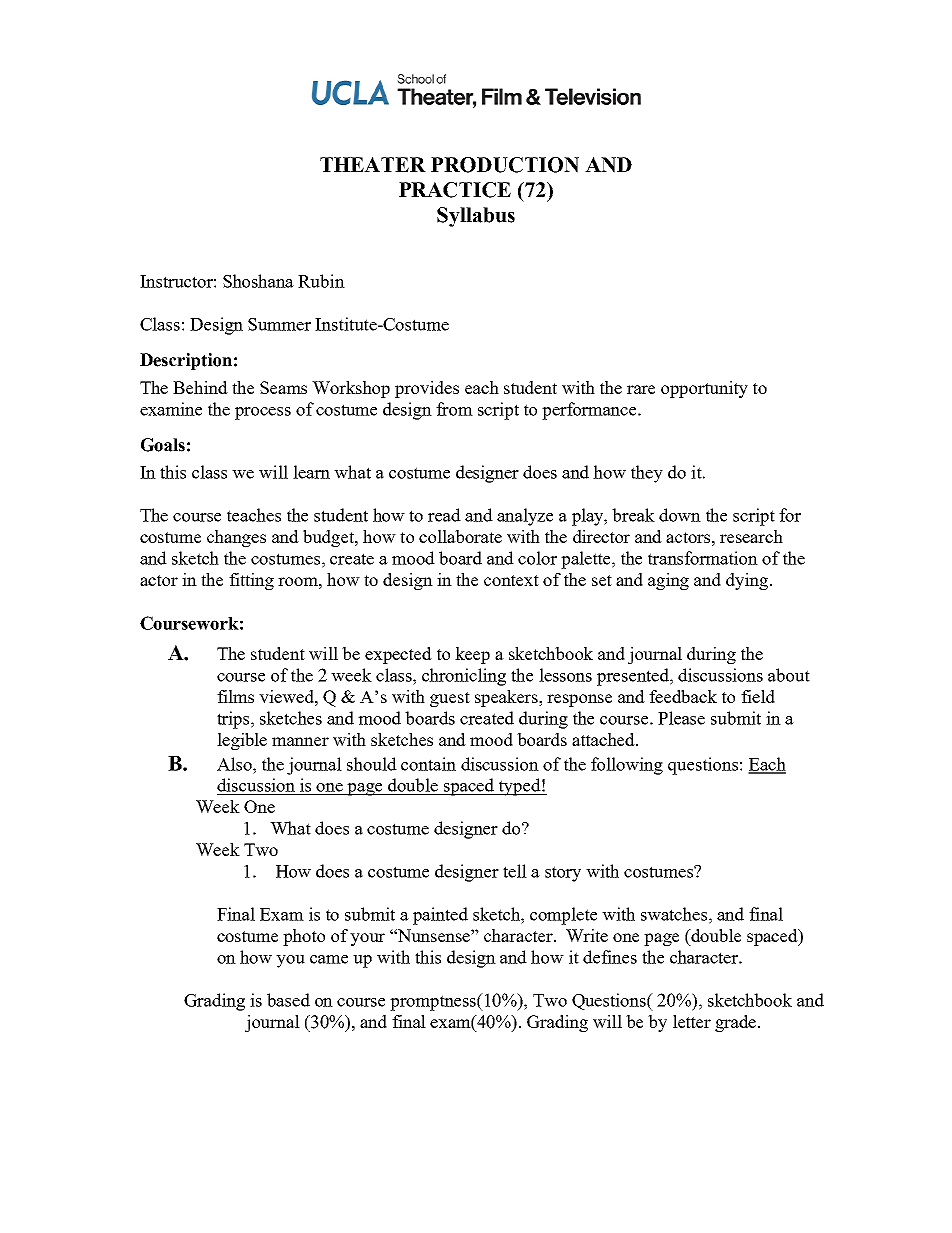  I want to click on THEATER, so click(373, 164).
